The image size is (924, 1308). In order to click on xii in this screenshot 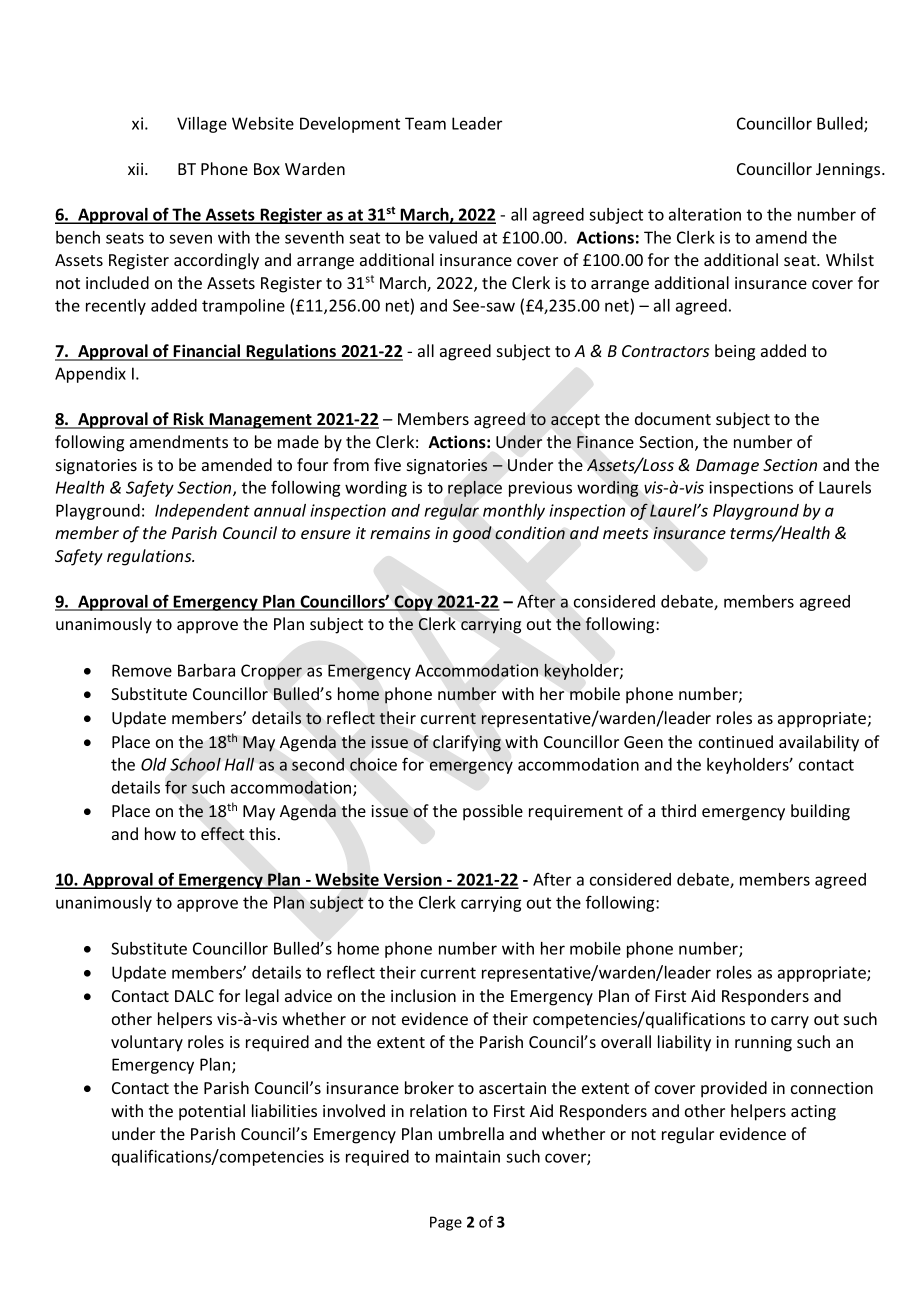, I will do `click(137, 169)`.
